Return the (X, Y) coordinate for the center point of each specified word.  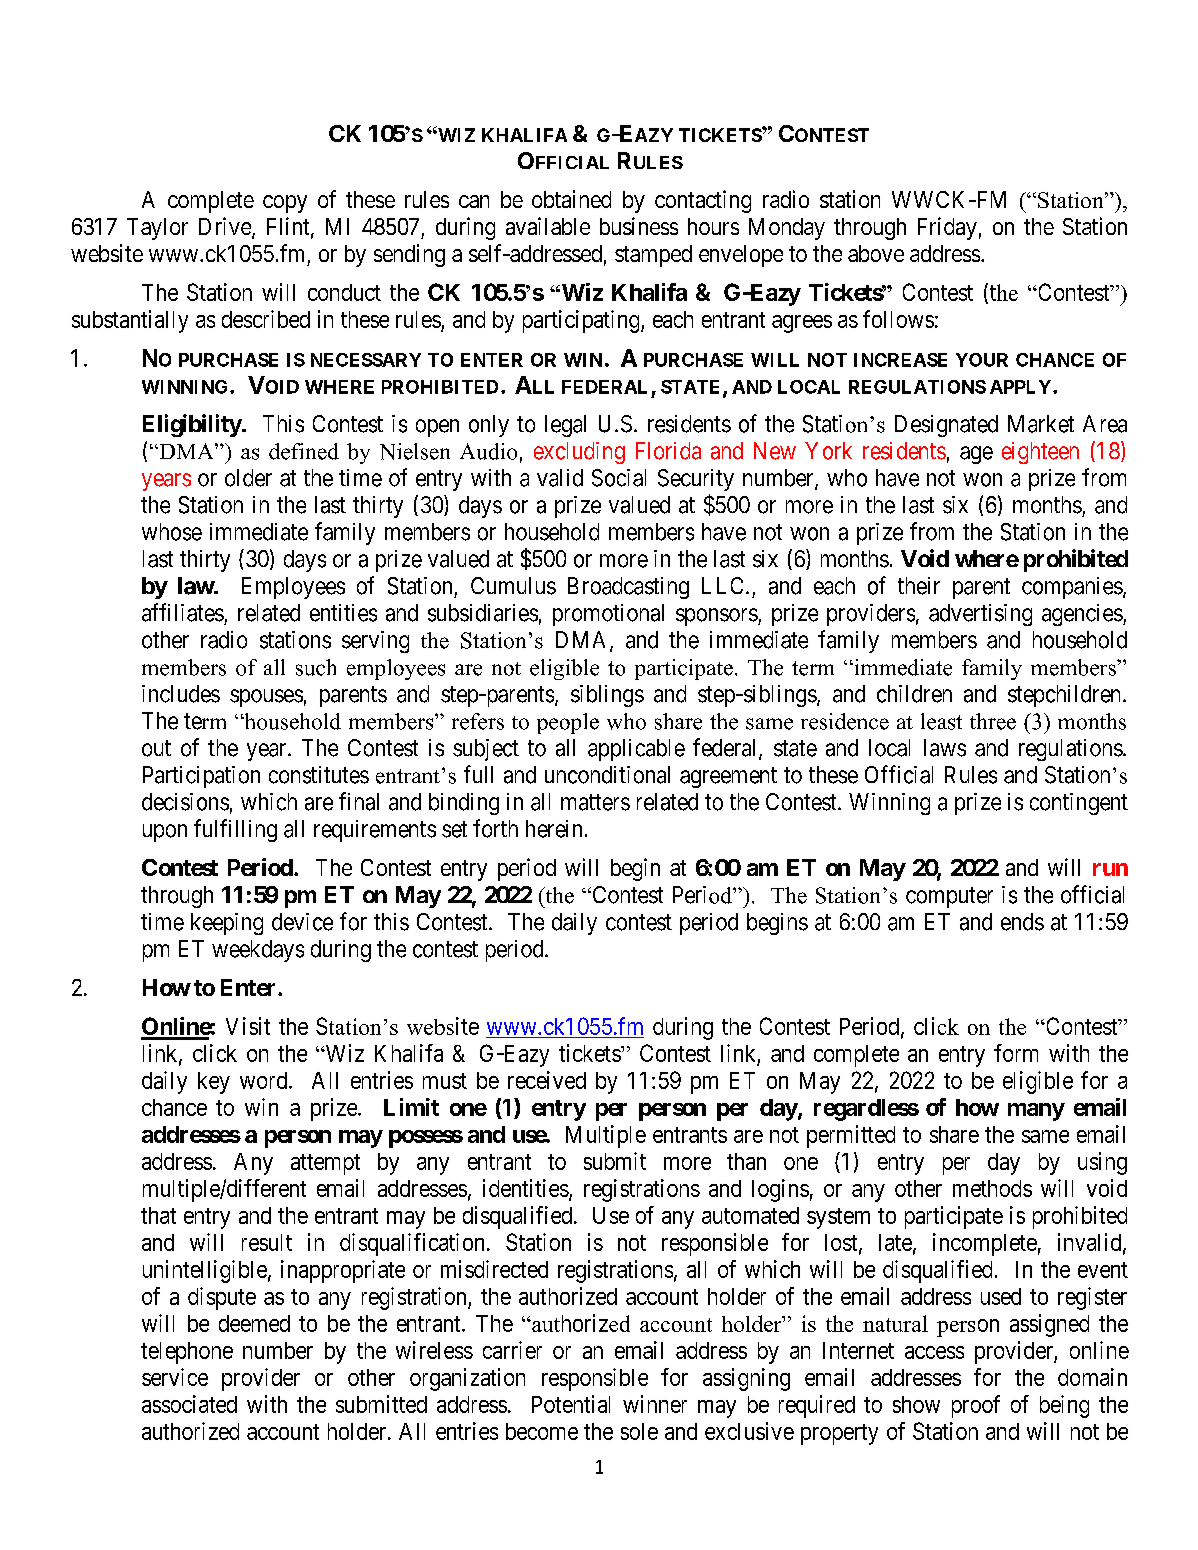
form (1016, 1053)
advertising (980, 615)
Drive (226, 227)
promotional (608, 615)
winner (655, 1404)
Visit (248, 1026)
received (547, 1080)
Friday (947, 228)
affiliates (183, 612)
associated (189, 1404)
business (639, 226)
